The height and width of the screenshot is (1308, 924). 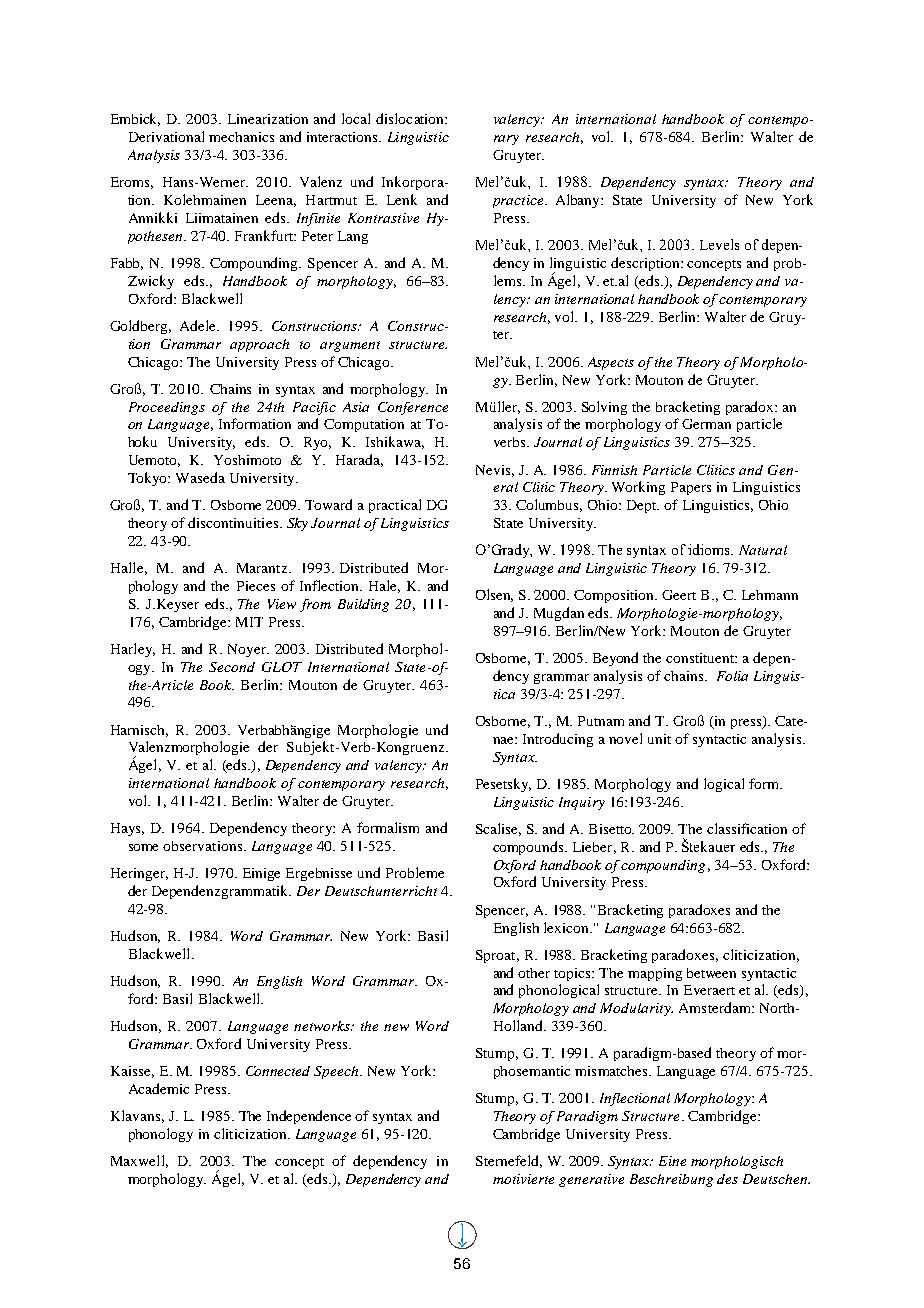 What do you see at coordinates (167, 408) in the screenshot?
I see `Proceedings` at bounding box center [167, 408].
